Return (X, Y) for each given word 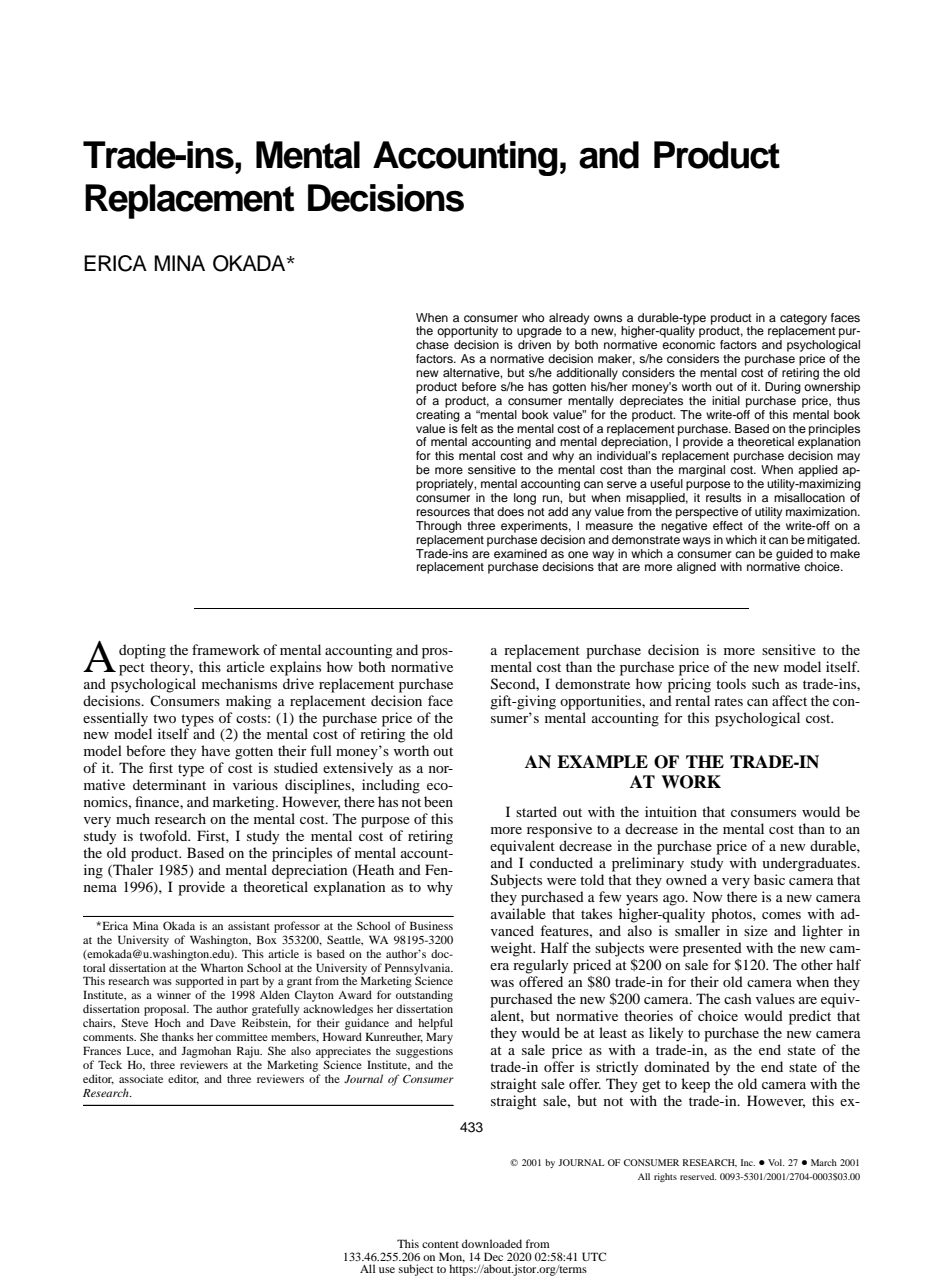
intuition (671, 811)
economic (688, 344)
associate (141, 1078)
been (438, 801)
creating (438, 414)
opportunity (467, 333)
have (215, 750)
